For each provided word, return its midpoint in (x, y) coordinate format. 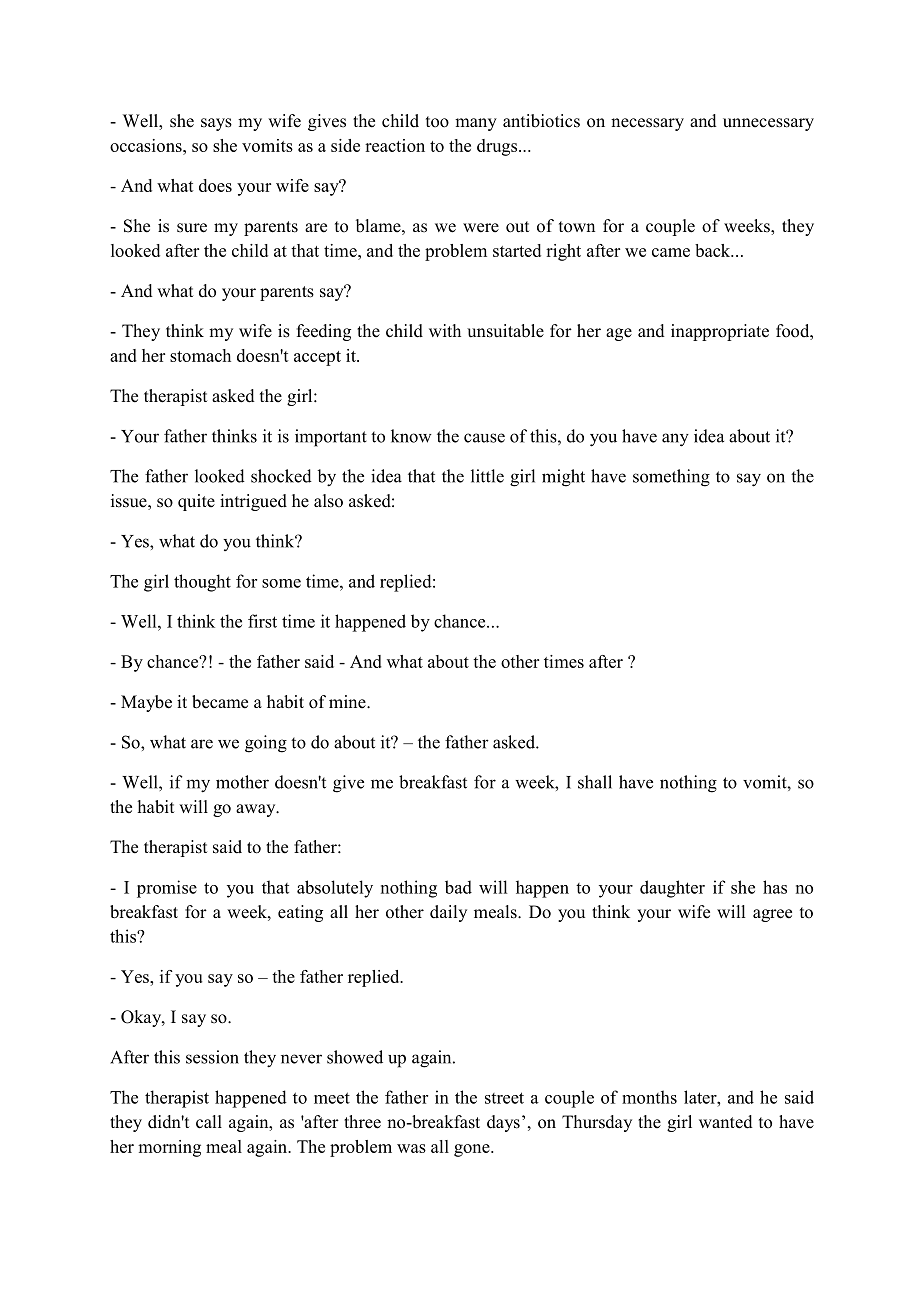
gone (473, 1150)
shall (595, 782)
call (209, 1122)
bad (458, 887)
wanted (726, 1122)
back (714, 250)
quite (196, 502)
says (216, 124)
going (266, 744)
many (476, 124)
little (487, 476)
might (563, 478)
